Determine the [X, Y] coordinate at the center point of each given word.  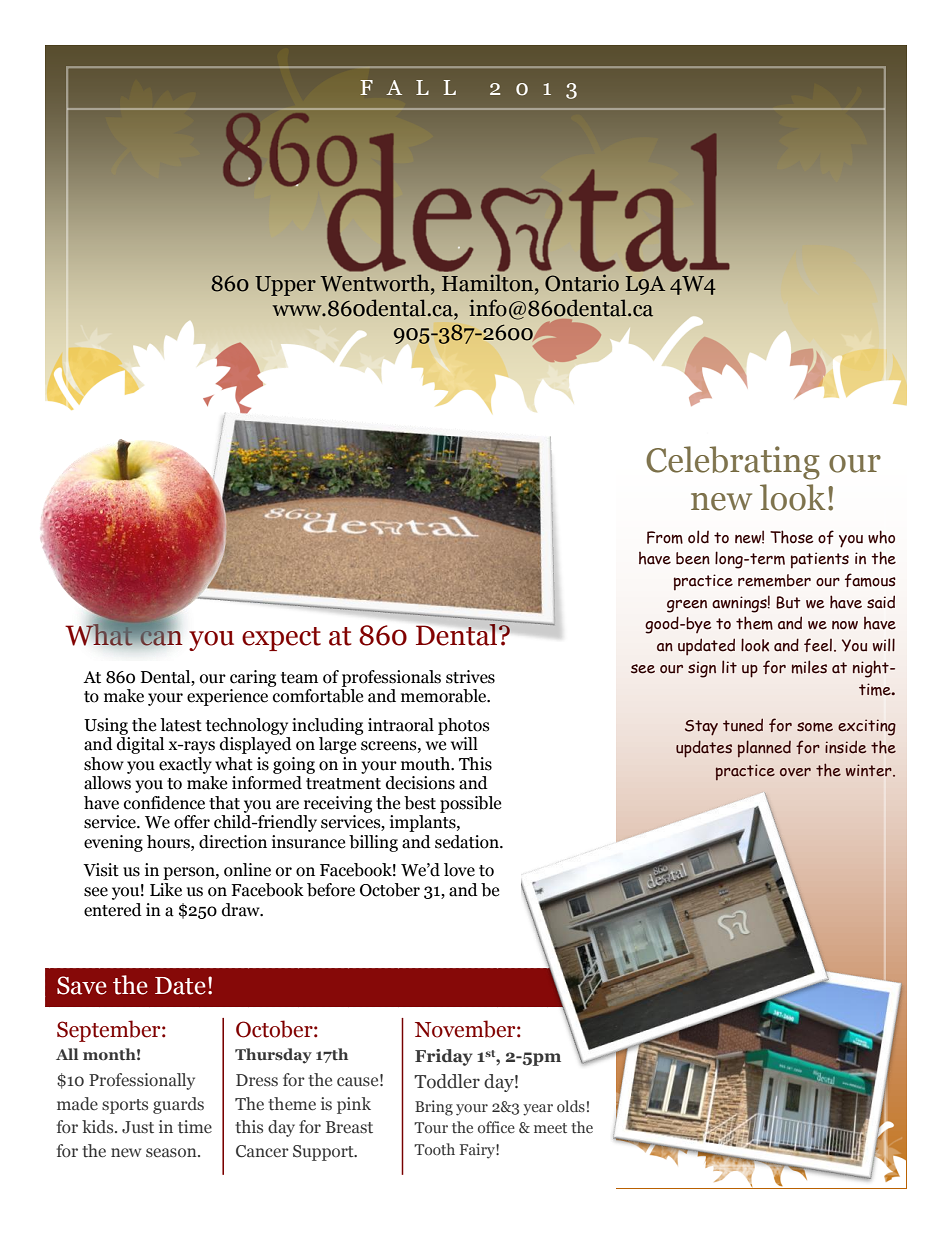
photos [464, 726]
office [496, 1127]
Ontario [582, 283]
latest [181, 725]
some [815, 727]
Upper [285, 286]
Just [138, 1127]
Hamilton [489, 283]
